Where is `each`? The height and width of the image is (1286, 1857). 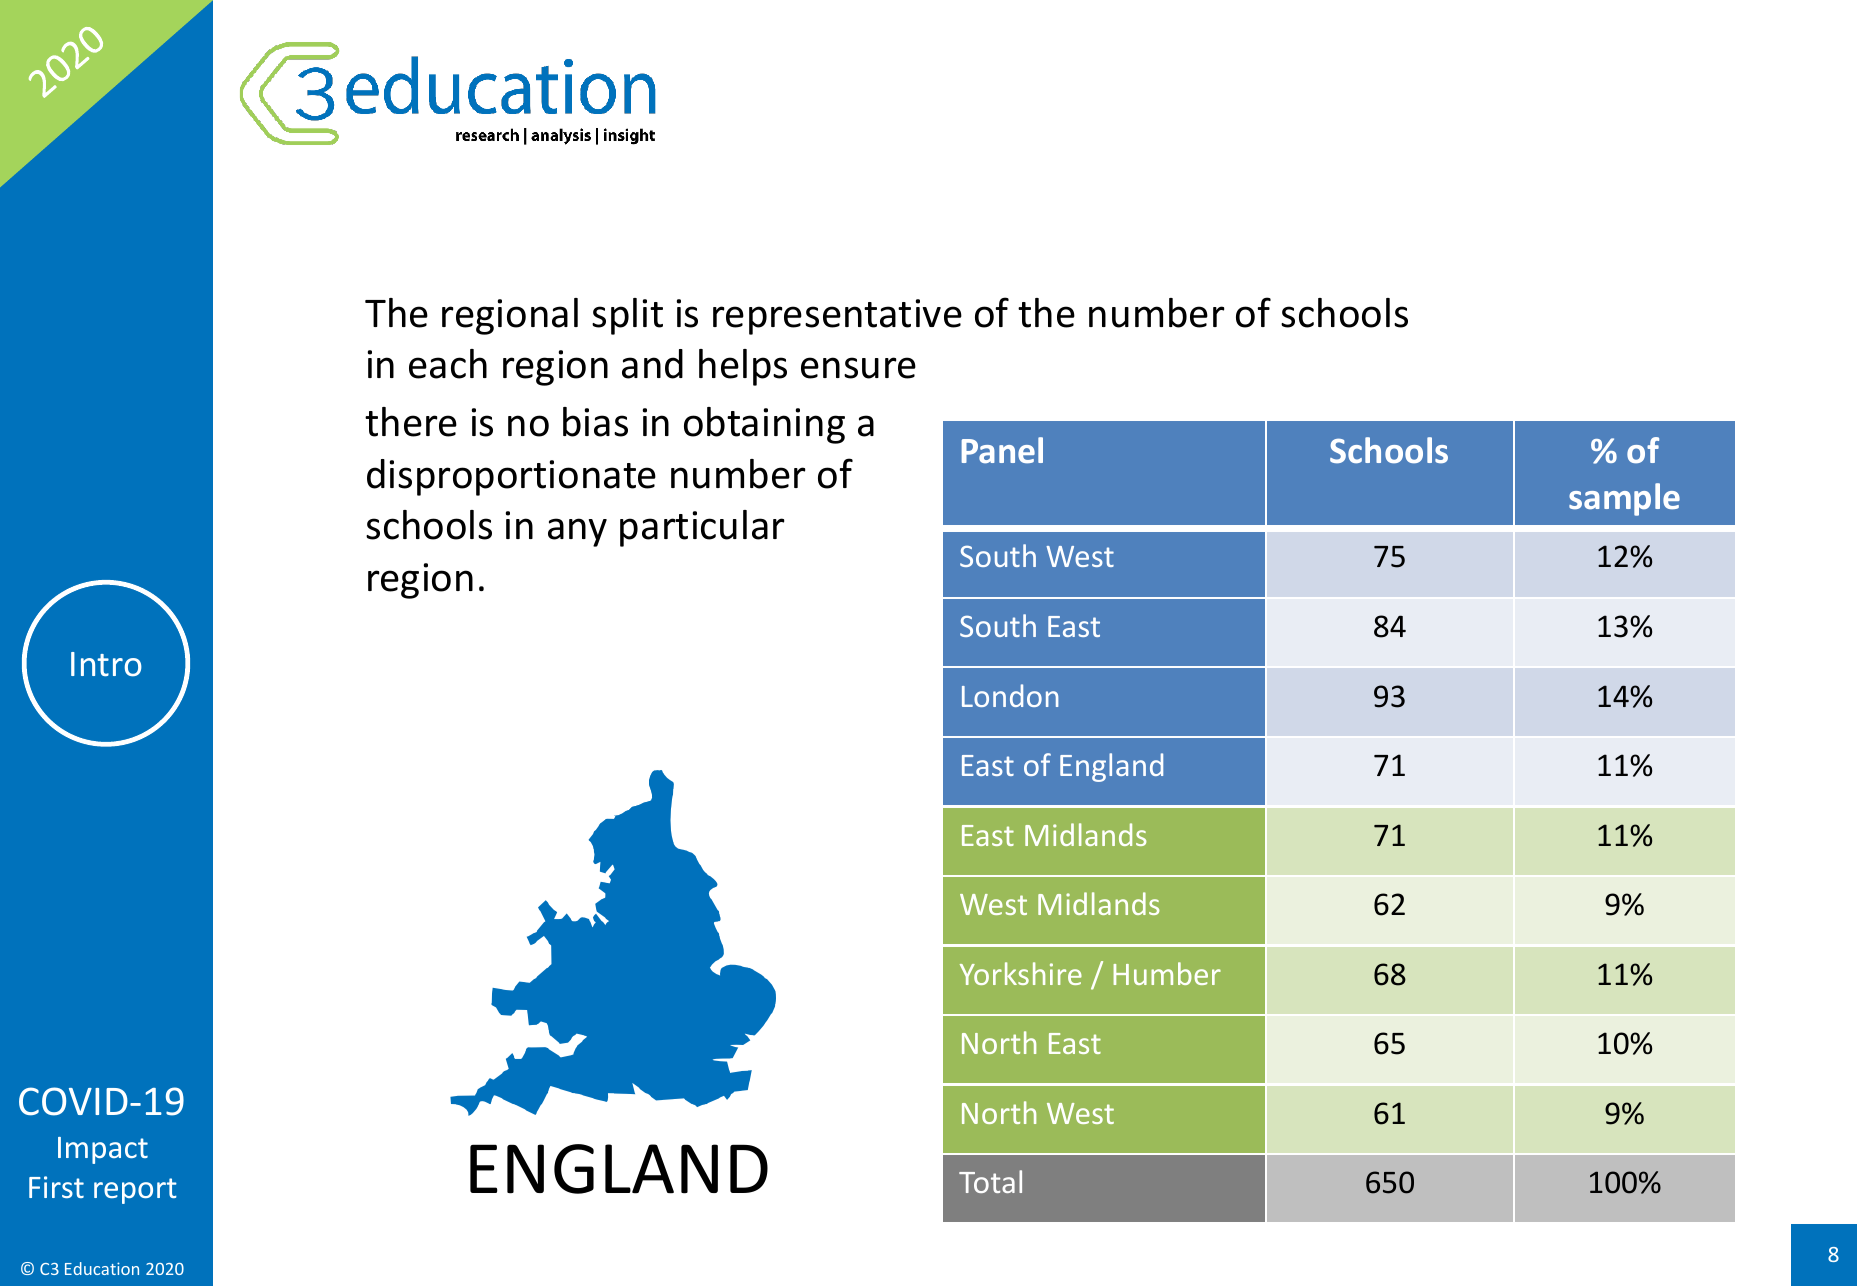 each is located at coordinates (448, 364).
